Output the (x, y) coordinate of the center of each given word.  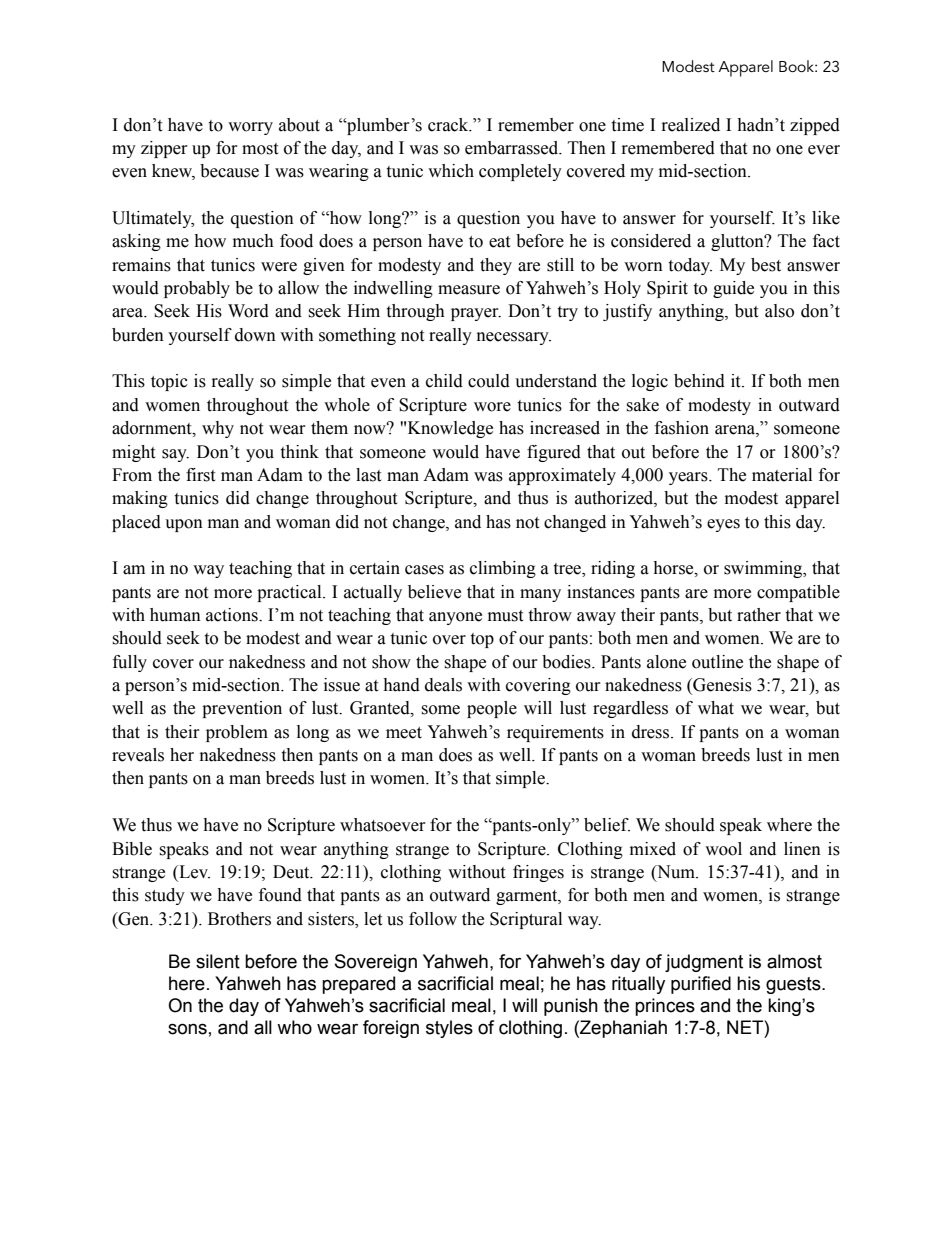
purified (701, 985)
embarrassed (513, 148)
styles (449, 1029)
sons (187, 1029)
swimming (764, 569)
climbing (503, 569)
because (229, 171)
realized (691, 125)
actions (233, 615)
